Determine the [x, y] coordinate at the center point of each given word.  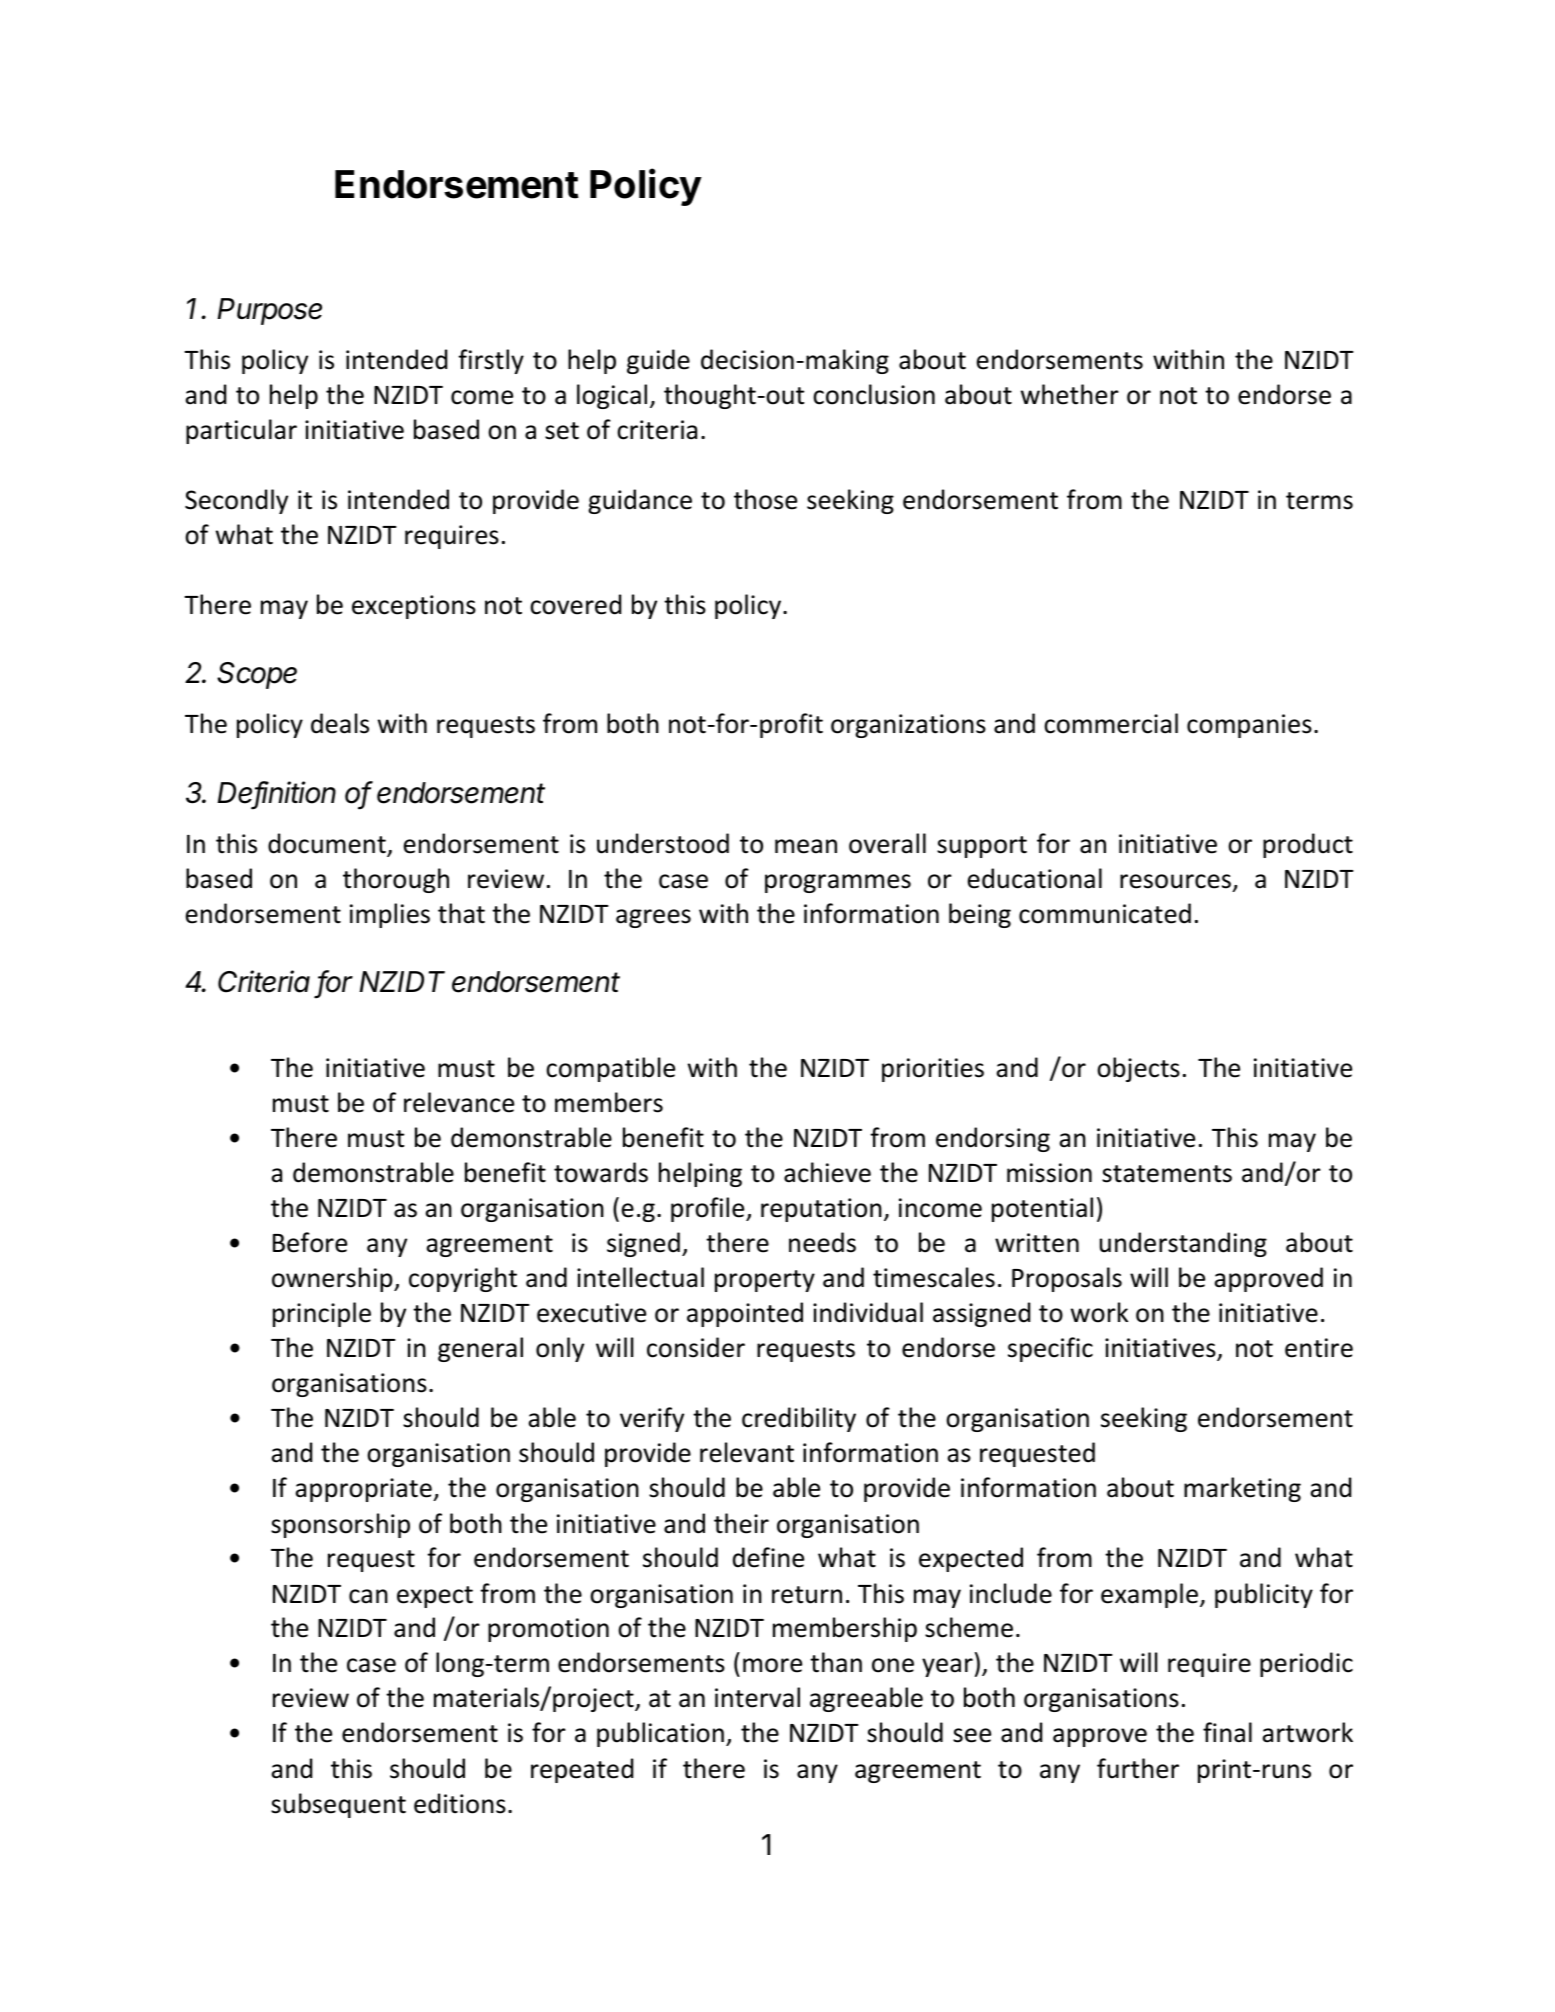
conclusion [874, 394]
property [765, 1281]
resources [1175, 881]
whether [1070, 394]
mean [806, 846]
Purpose [269, 311]
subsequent [338, 1805]
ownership [333, 1279]
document [328, 844]
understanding [1183, 1244]
